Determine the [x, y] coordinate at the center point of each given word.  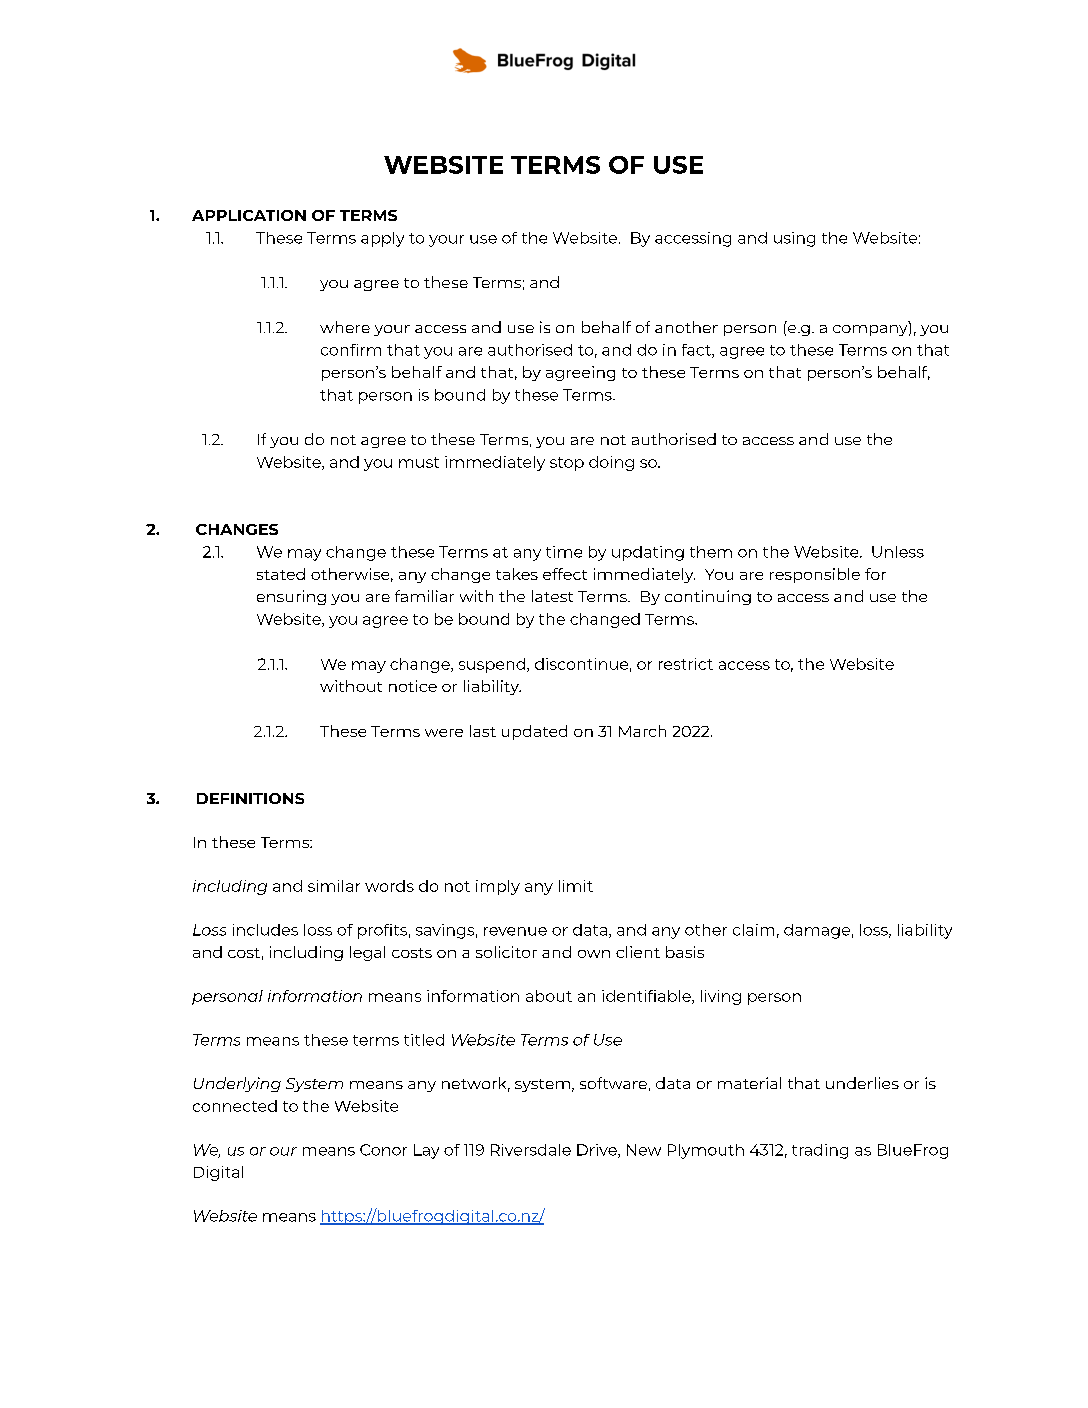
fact [697, 351]
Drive [598, 1151]
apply [382, 239]
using [794, 239]
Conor [383, 1150]
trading [820, 1151]
